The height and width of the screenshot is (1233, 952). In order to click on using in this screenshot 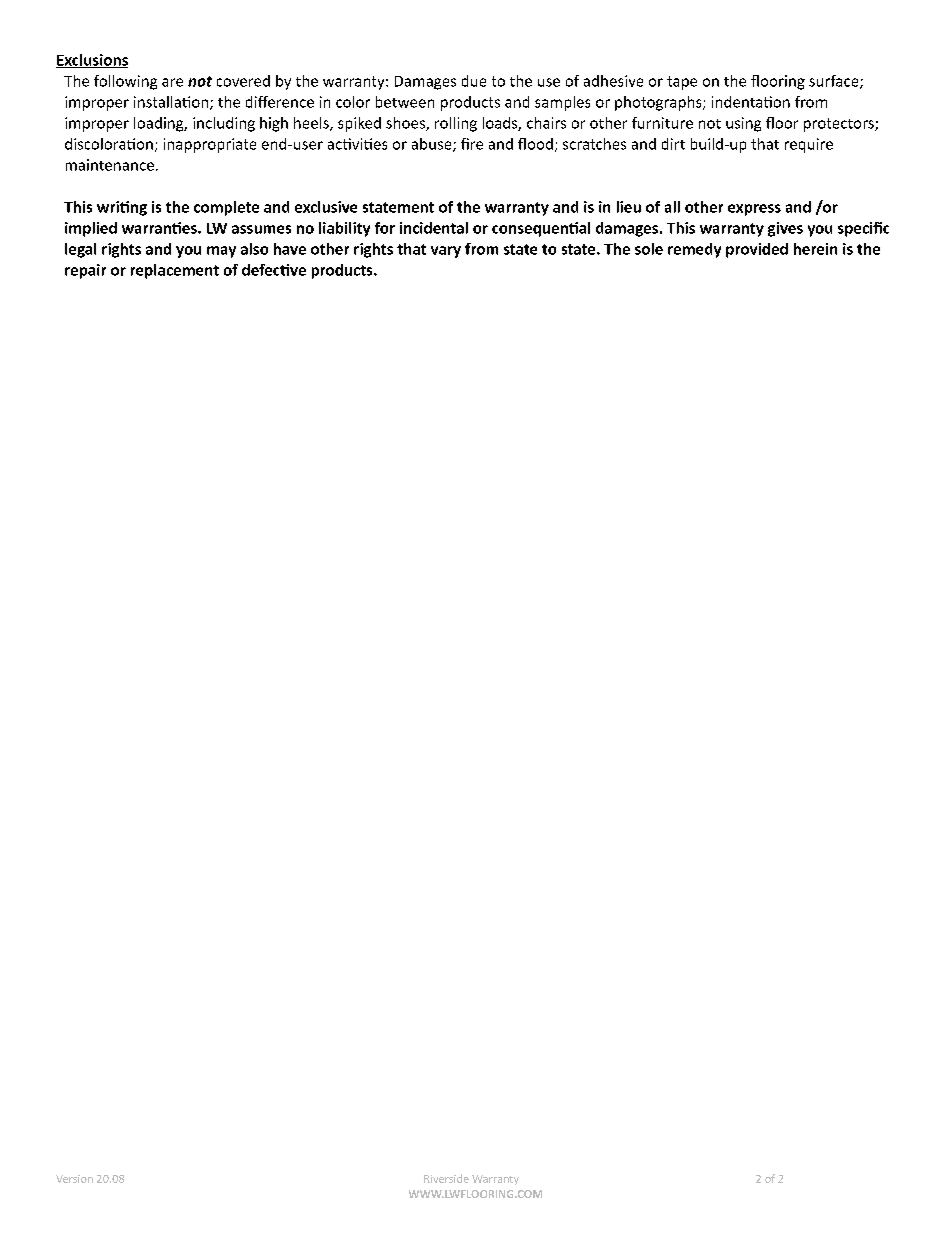, I will do `click(743, 124)`.
